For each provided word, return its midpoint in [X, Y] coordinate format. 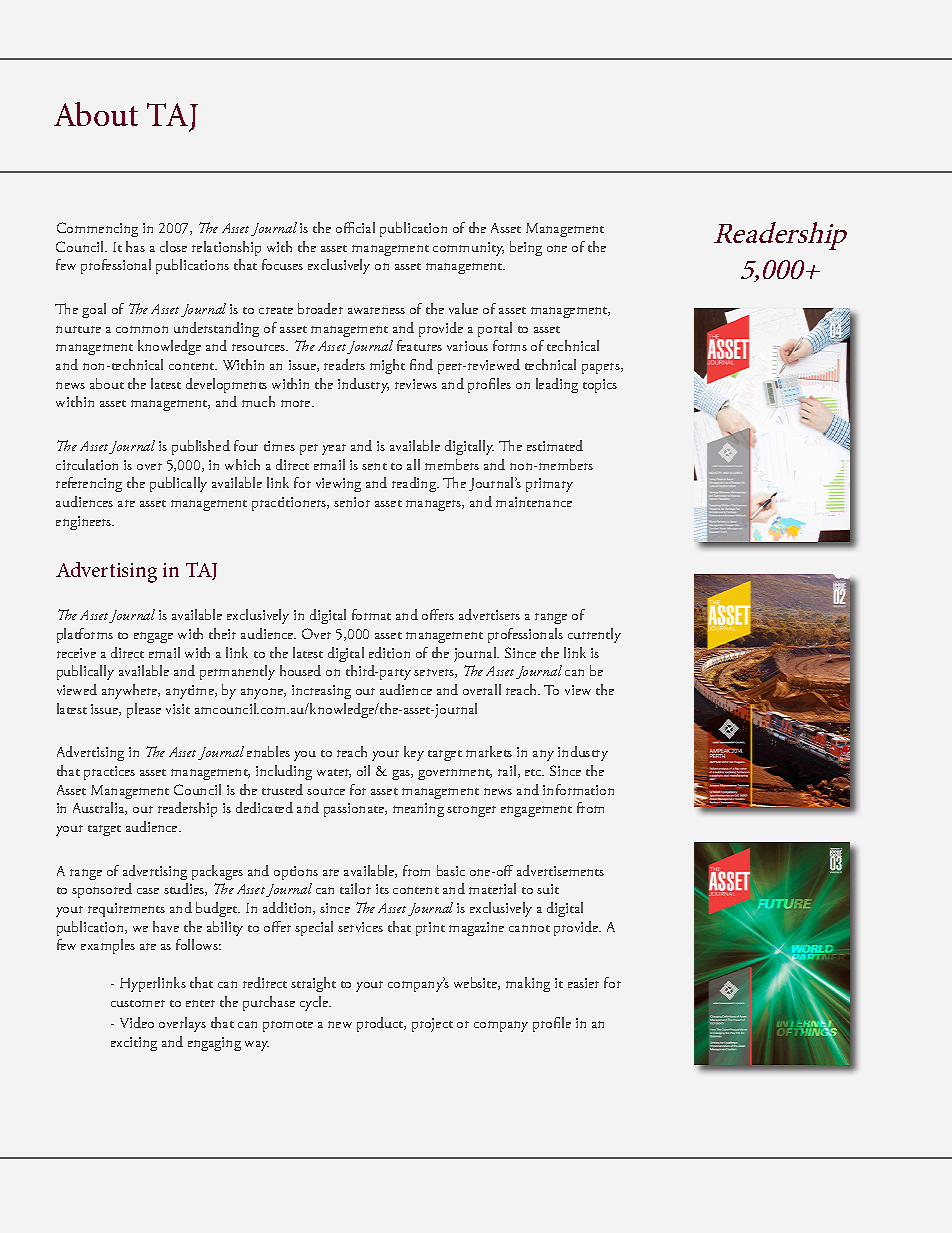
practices [109, 773]
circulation [87, 464]
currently [594, 635]
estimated [555, 445]
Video [137, 1022]
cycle [315, 1003]
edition [389, 652]
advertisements [560, 870]
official [355, 227]
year [334, 449]
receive [76, 653]
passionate [355, 810]
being [526, 248]
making [528, 984]
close [173, 246]
